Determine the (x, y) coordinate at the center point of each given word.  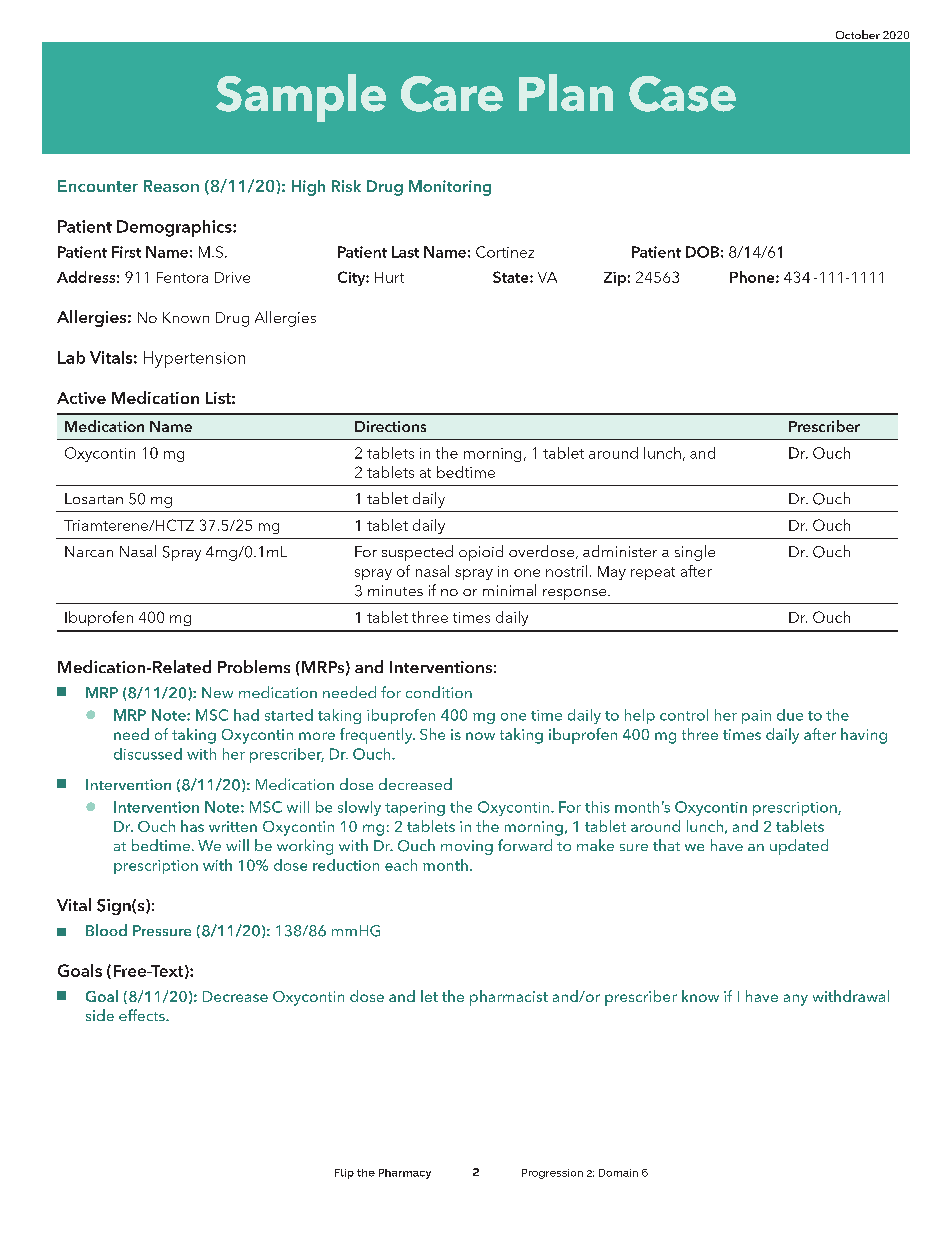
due (790, 715)
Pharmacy (405, 1174)
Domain (618, 1173)
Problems (254, 666)
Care (452, 94)
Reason (171, 186)
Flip (344, 1174)
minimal (509, 590)
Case (682, 94)
